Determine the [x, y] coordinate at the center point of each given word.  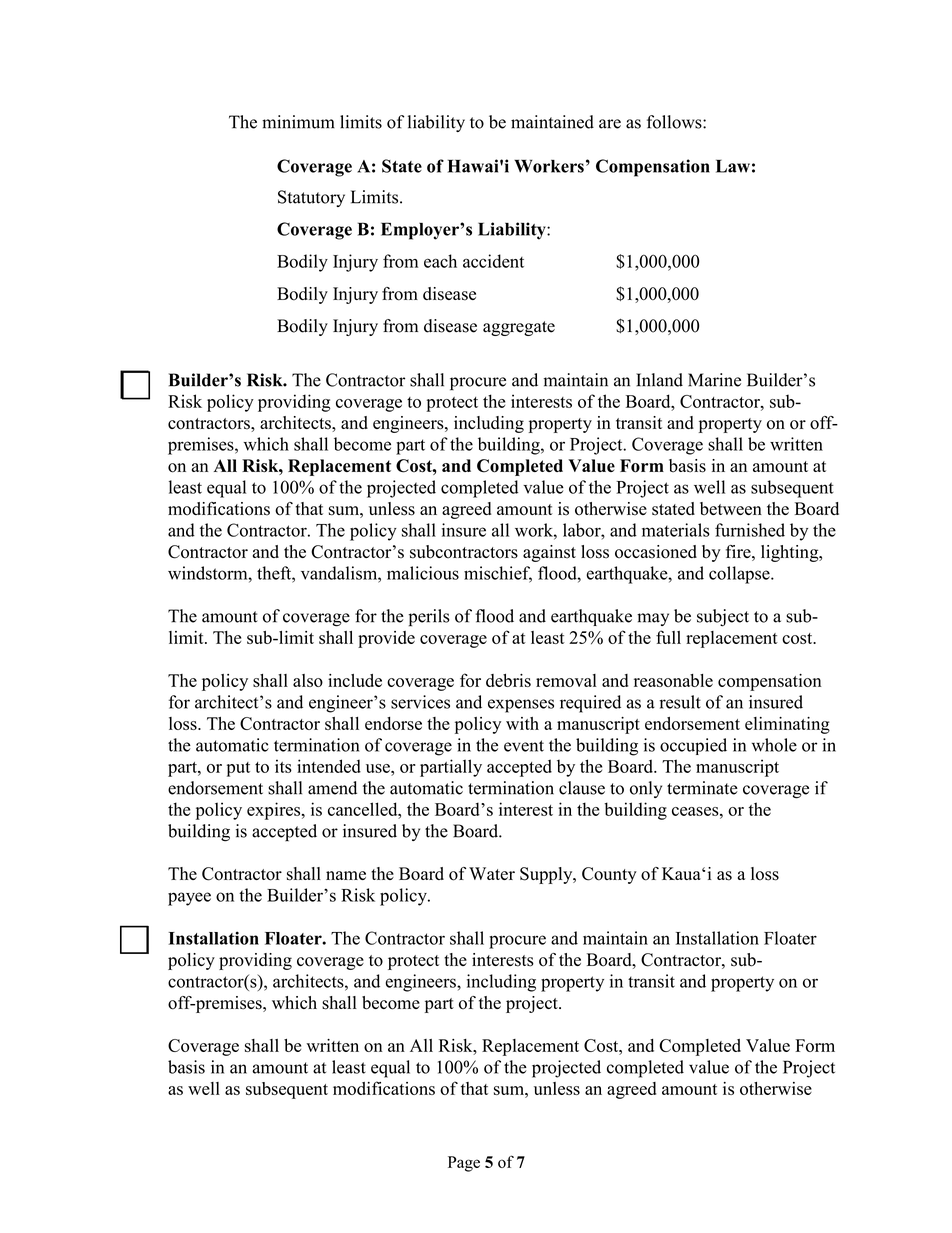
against [549, 553]
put [238, 769]
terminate [702, 788]
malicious [423, 573]
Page [464, 1164]
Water [492, 873]
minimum [298, 122]
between [731, 509]
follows [675, 122]
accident [493, 261]
